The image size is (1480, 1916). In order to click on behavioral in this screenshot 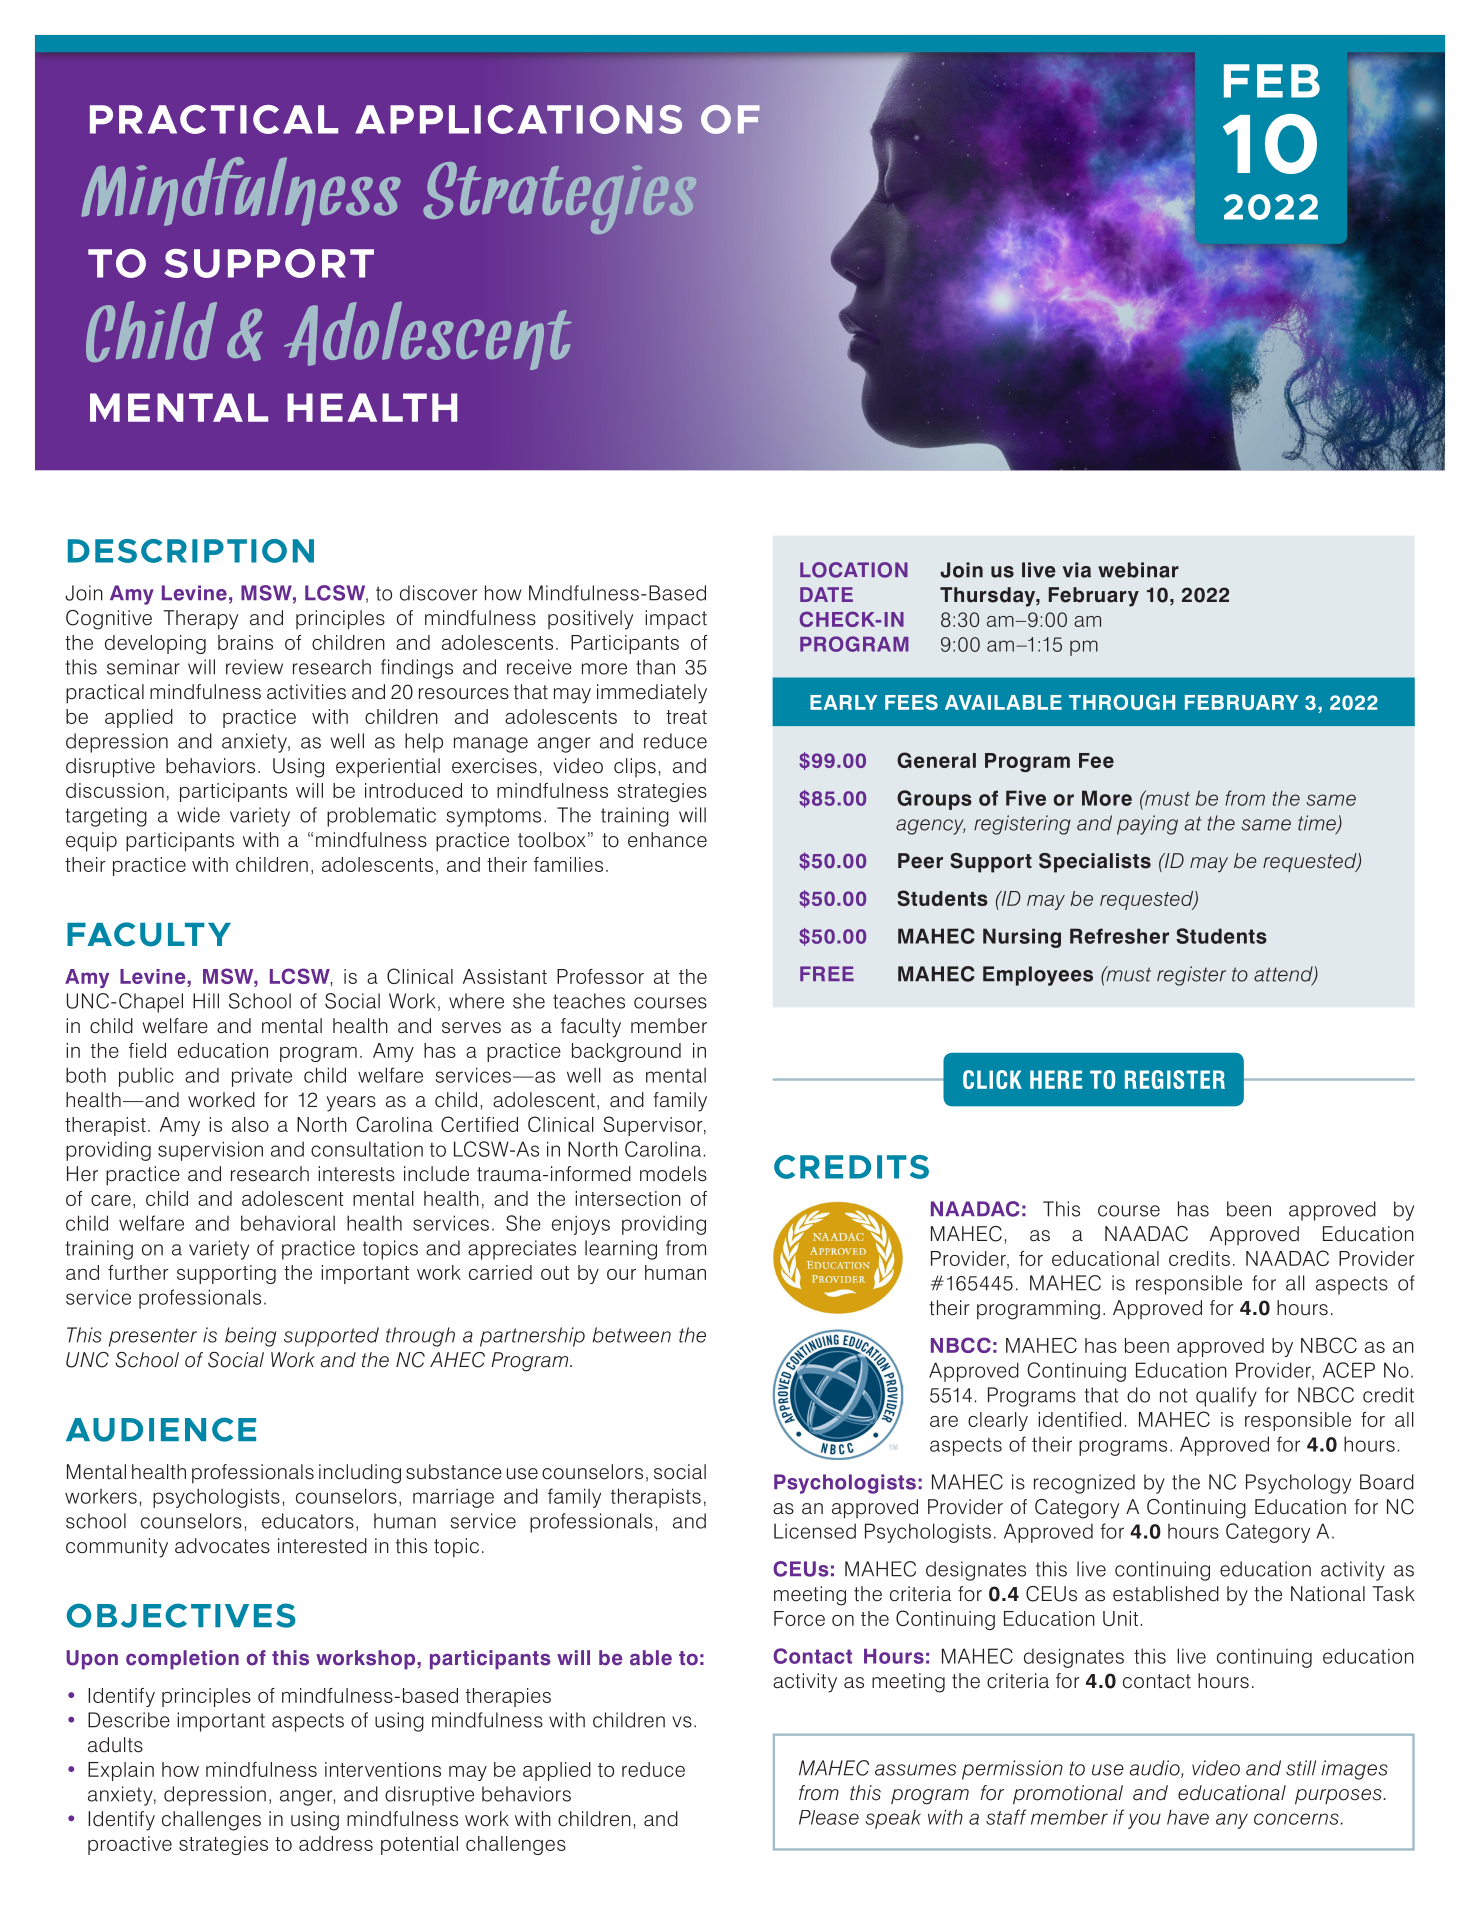, I will do `click(288, 1223)`.
